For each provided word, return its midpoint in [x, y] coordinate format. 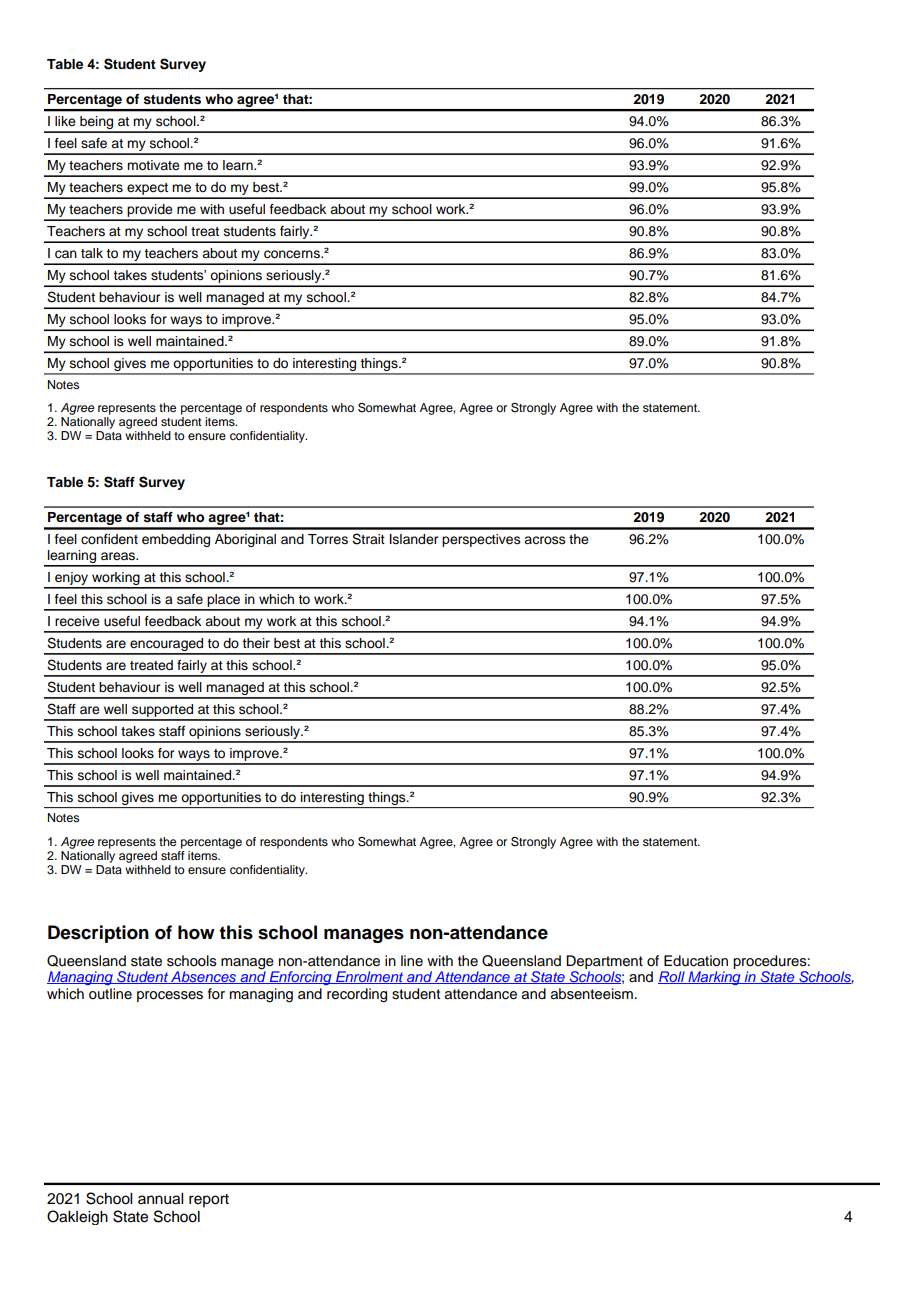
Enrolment [370, 977]
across [545, 540]
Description [98, 934]
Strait [368, 539]
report [209, 1200]
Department [604, 962]
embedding [176, 540]
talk [92, 253]
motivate [153, 165]
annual [160, 1199]
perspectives [481, 540]
